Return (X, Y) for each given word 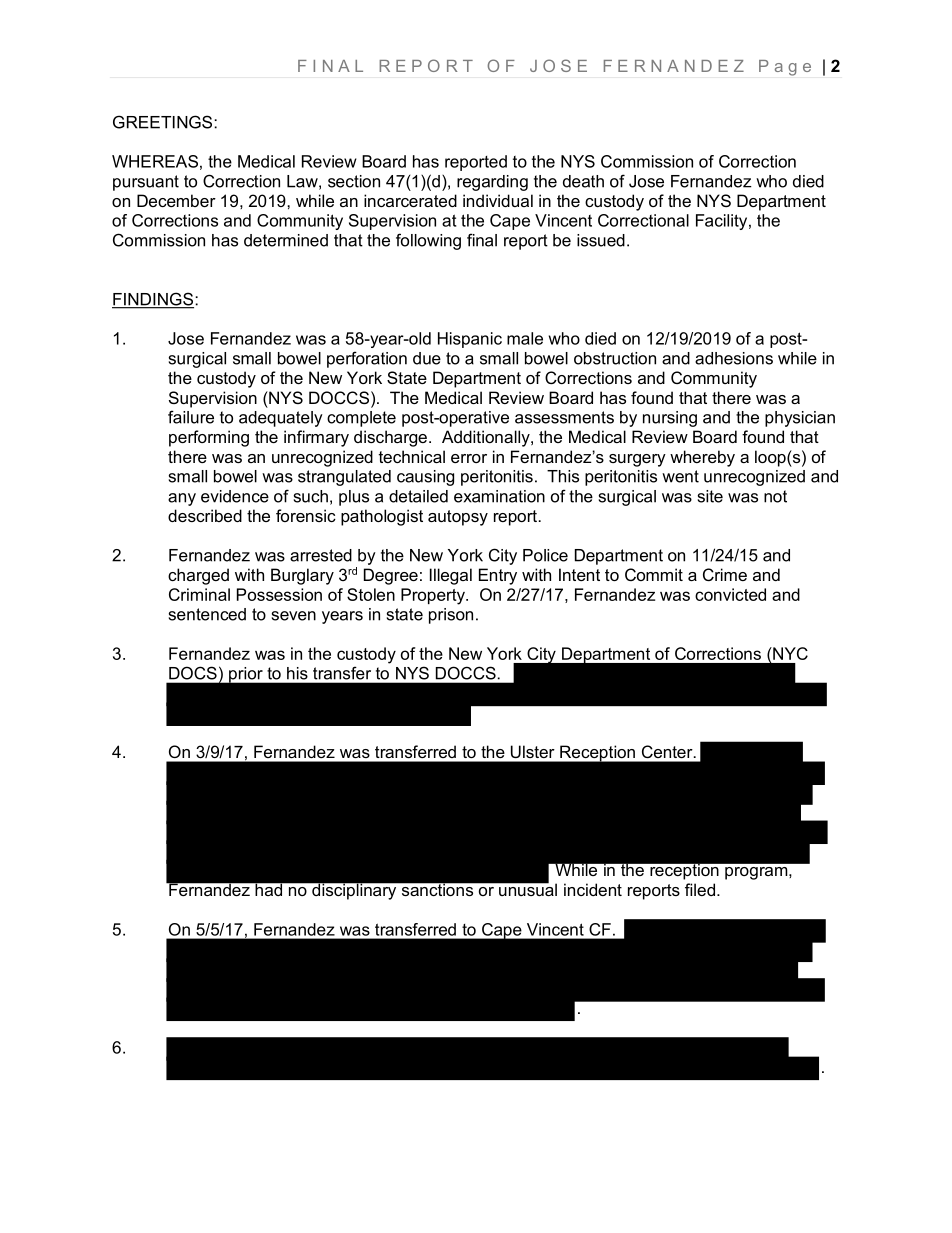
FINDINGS (154, 300)
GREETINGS (164, 122)
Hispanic (470, 340)
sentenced (207, 614)
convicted (730, 594)
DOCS (193, 673)
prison (451, 616)
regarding (492, 183)
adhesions (734, 358)
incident (593, 889)
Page (785, 68)
